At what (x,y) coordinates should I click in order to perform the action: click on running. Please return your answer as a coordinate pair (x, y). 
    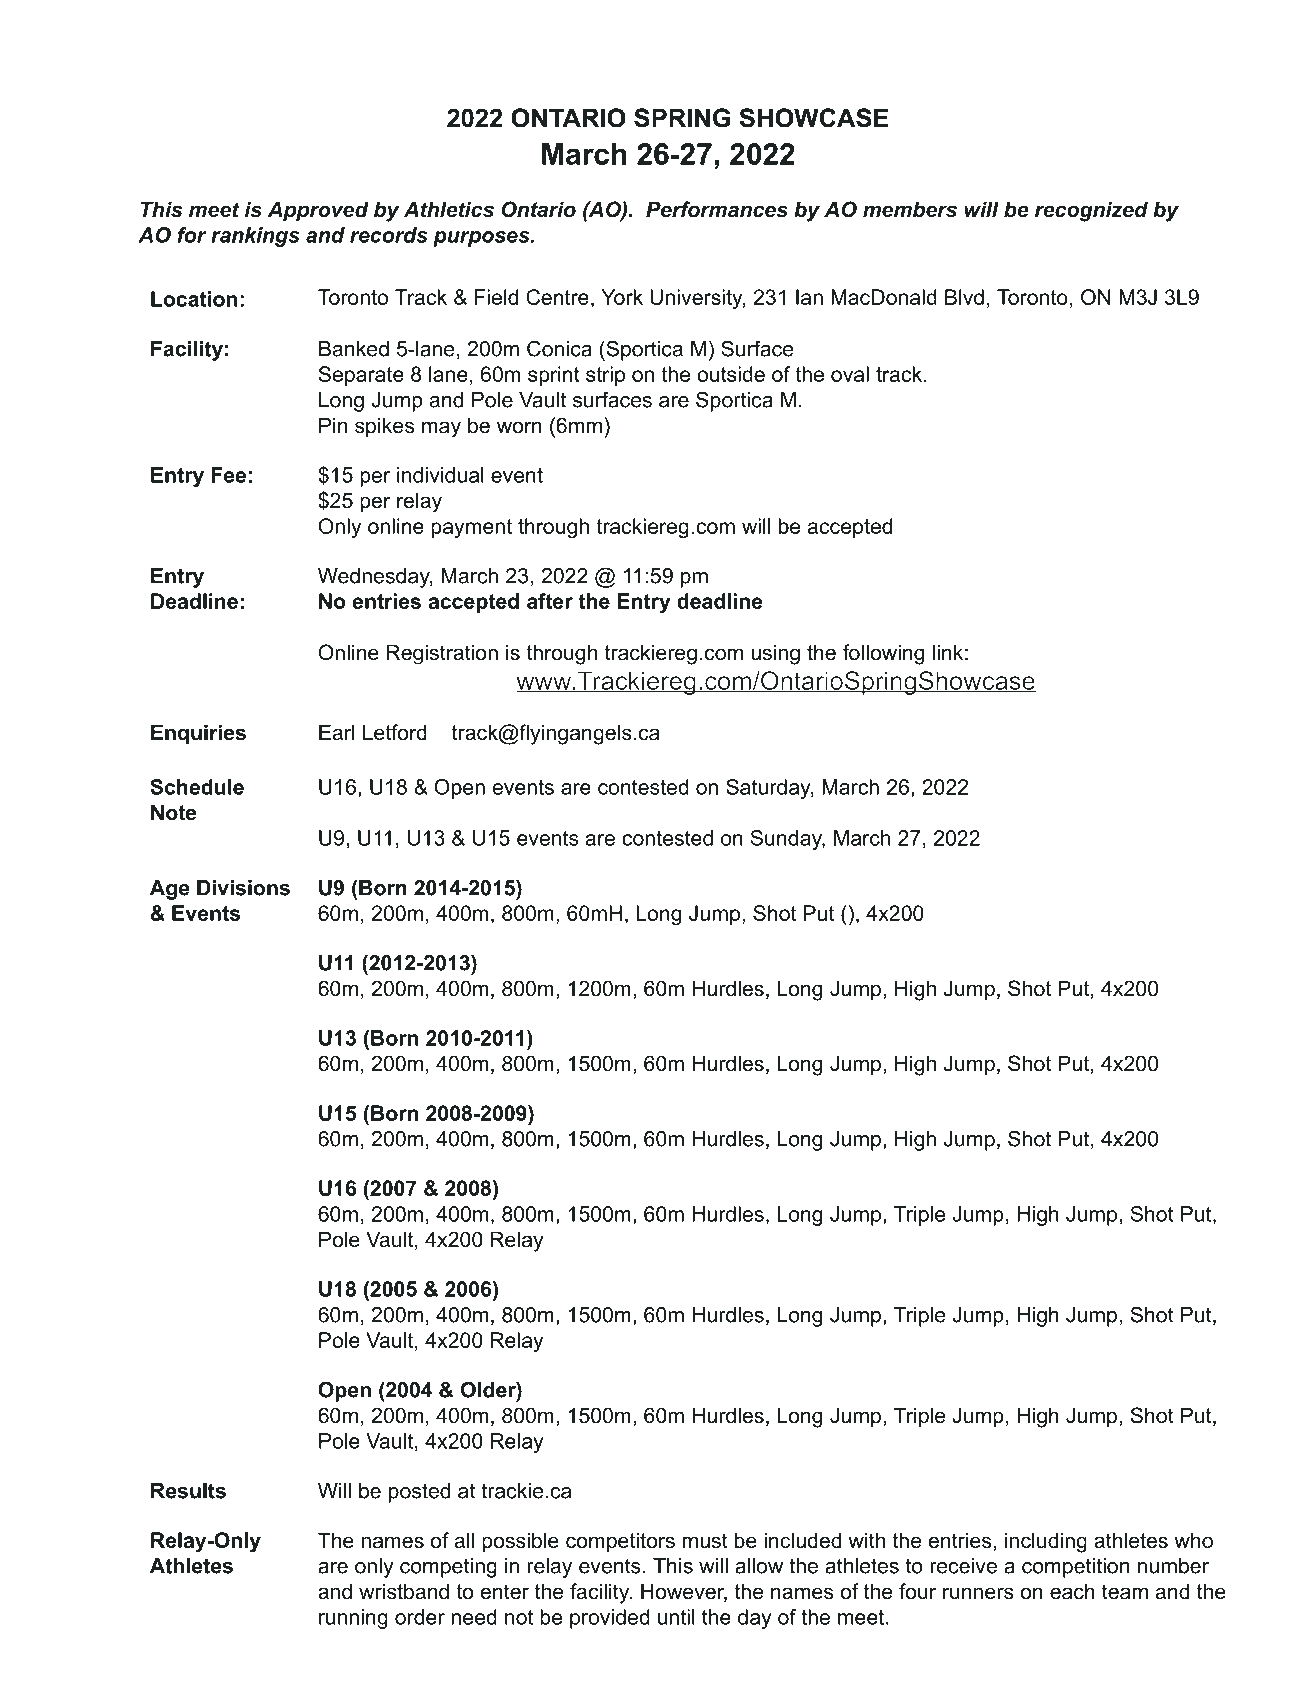
    Looking at the image, I should click on (353, 1619).
